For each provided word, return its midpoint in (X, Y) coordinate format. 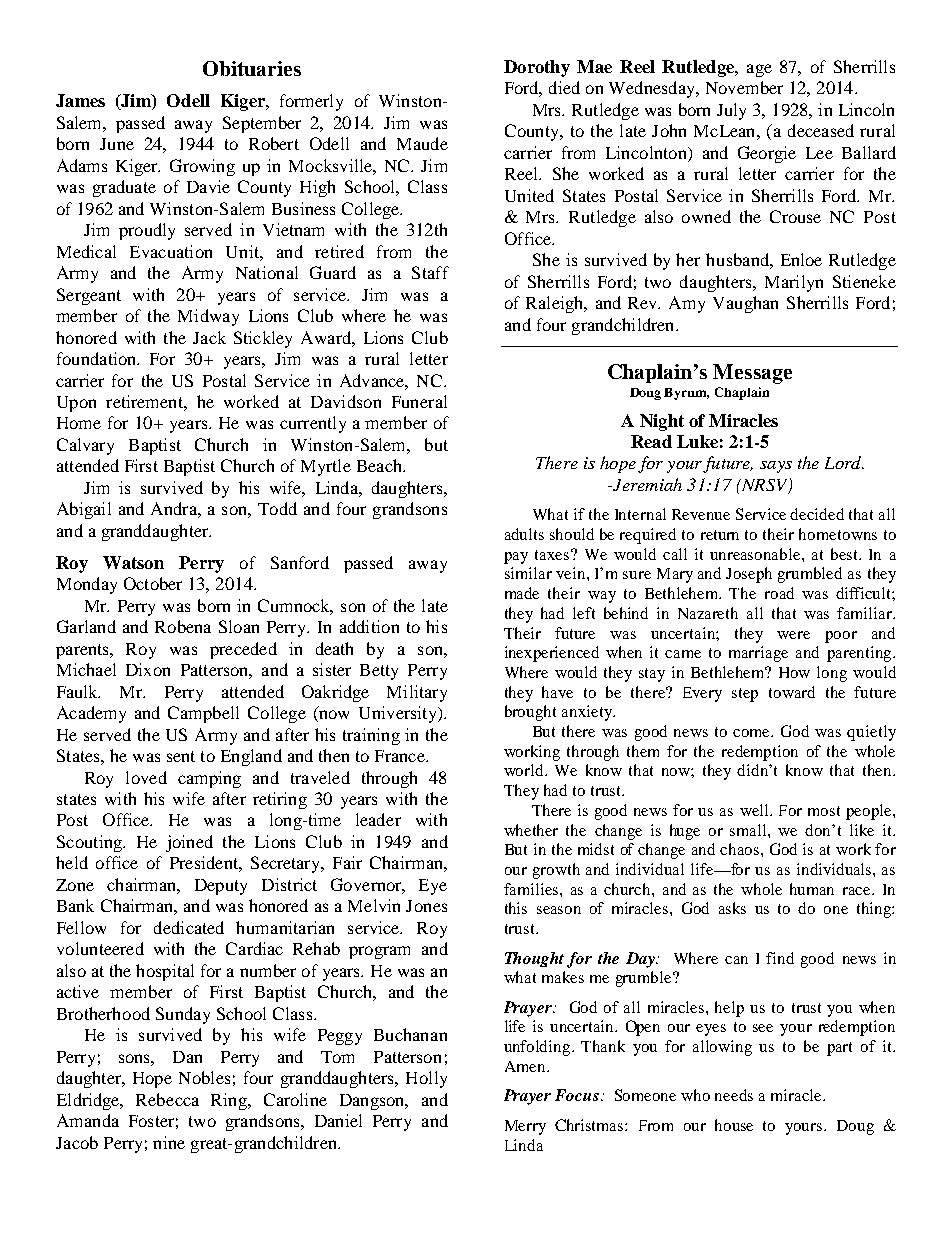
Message (752, 374)
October (153, 583)
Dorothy (537, 68)
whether (531, 830)
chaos (741, 849)
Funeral (419, 401)
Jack (209, 337)
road (779, 593)
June (117, 144)
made (522, 593)
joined (189, 843)
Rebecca (167, 1099)
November (744, 87)
